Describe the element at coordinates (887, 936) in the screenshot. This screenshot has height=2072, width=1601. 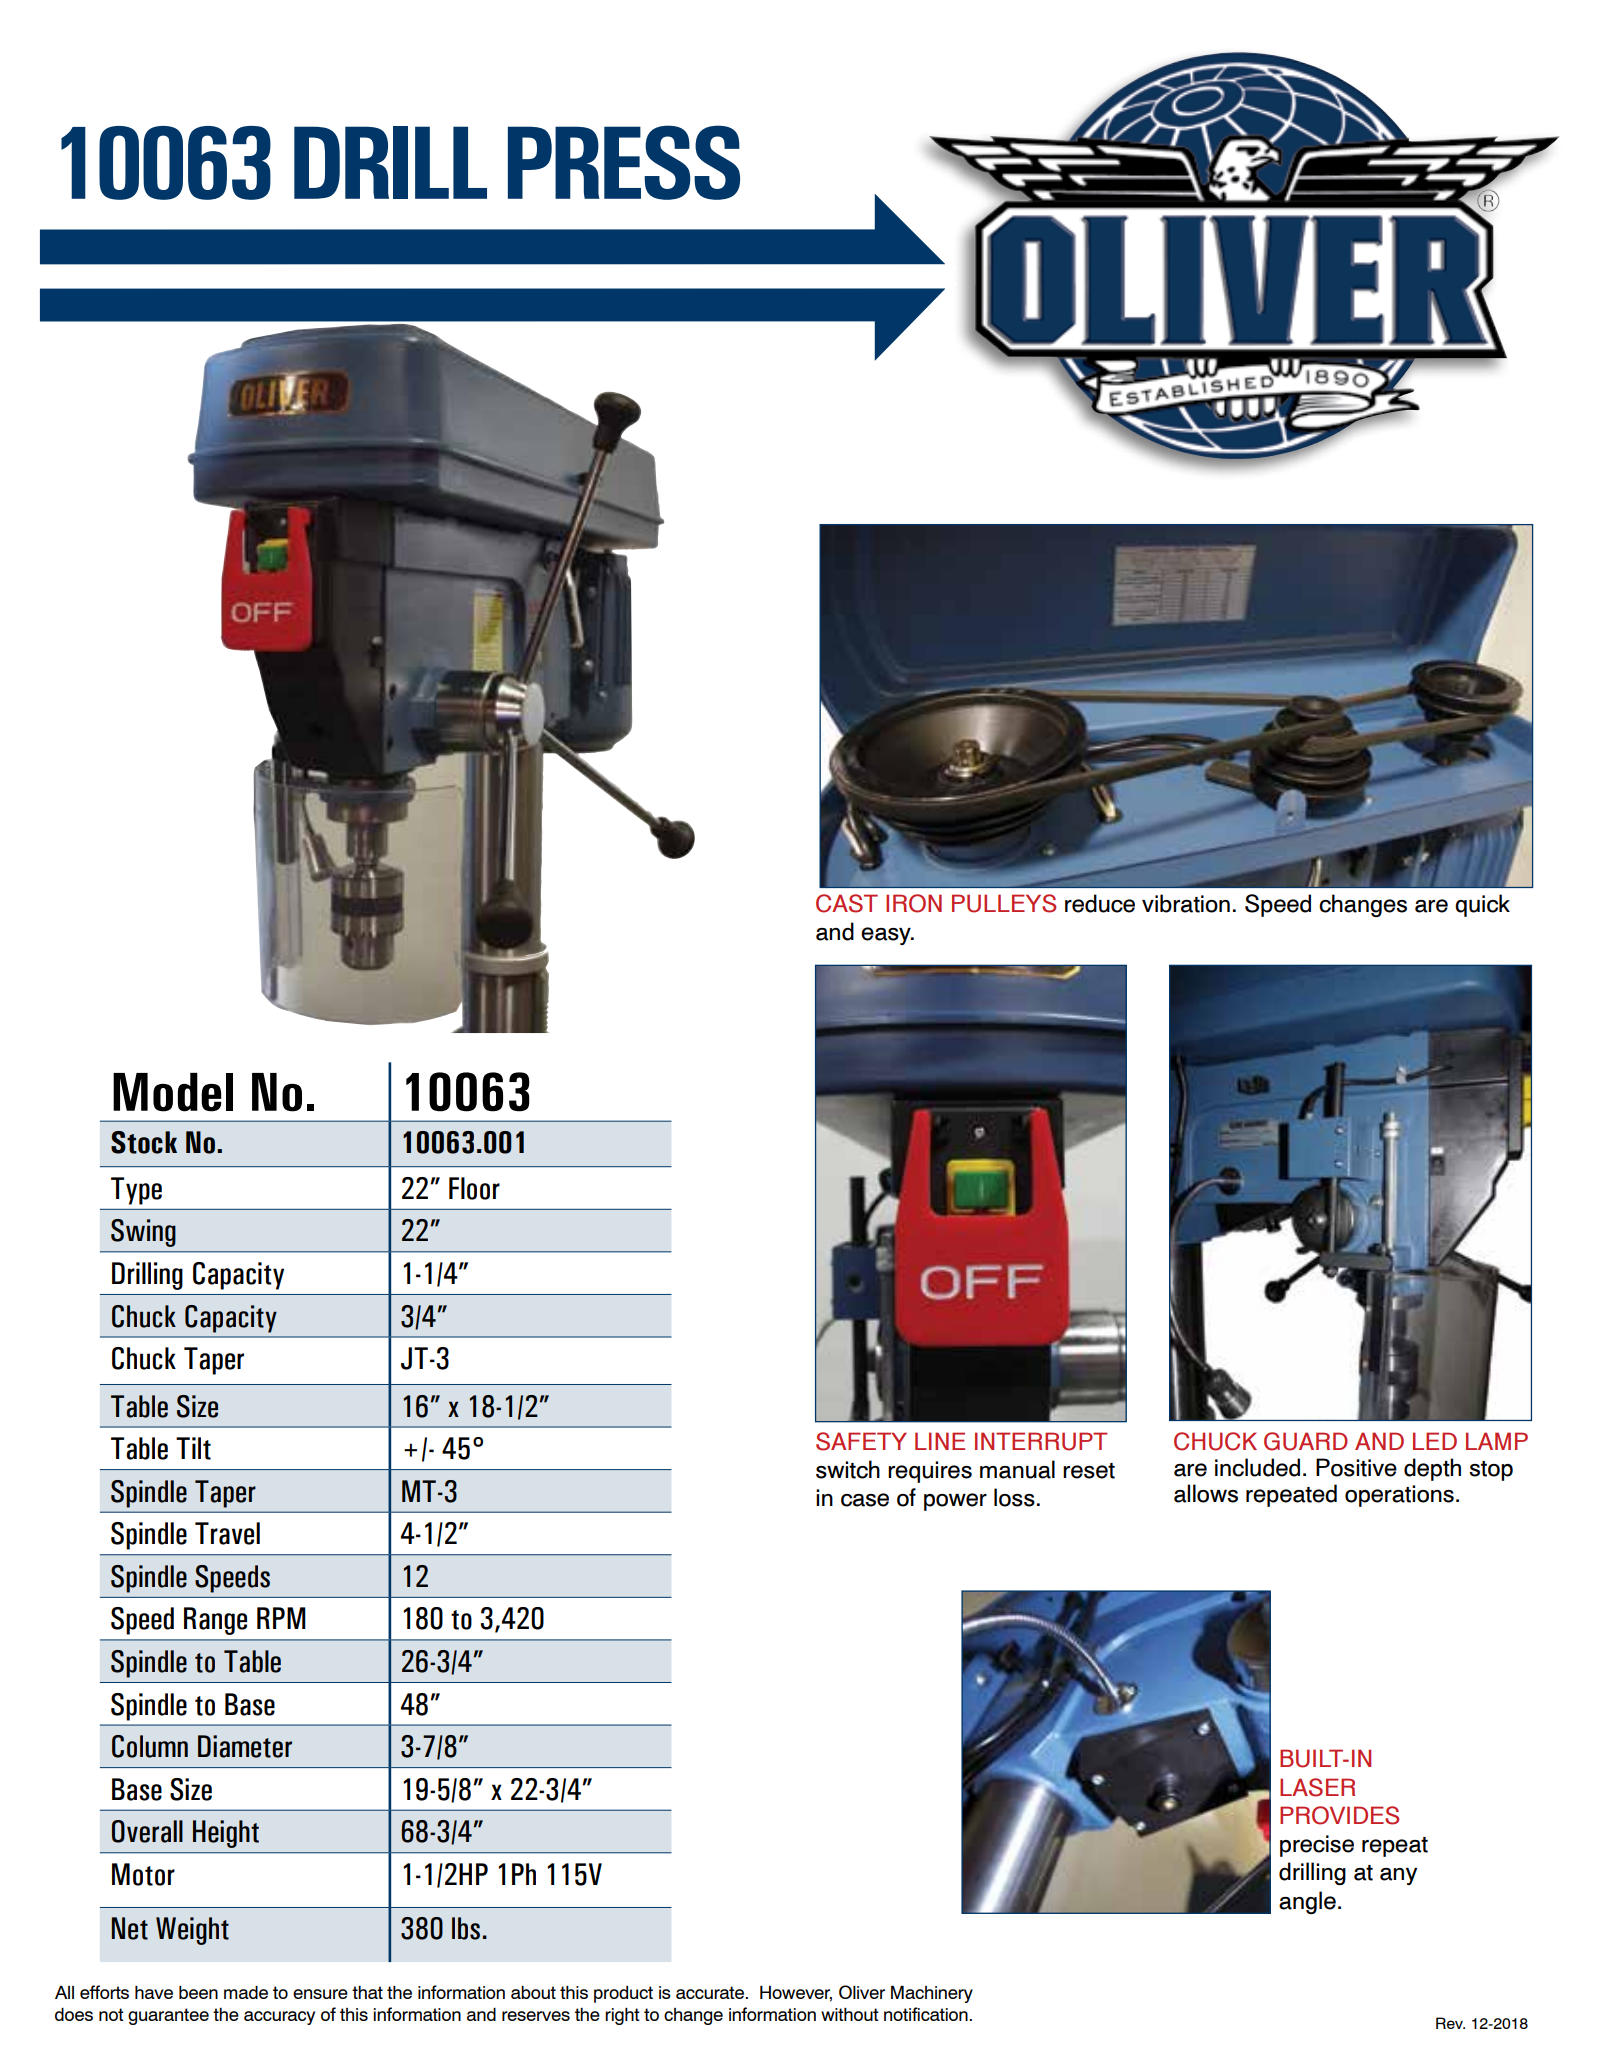
I see `easy` at that location.
